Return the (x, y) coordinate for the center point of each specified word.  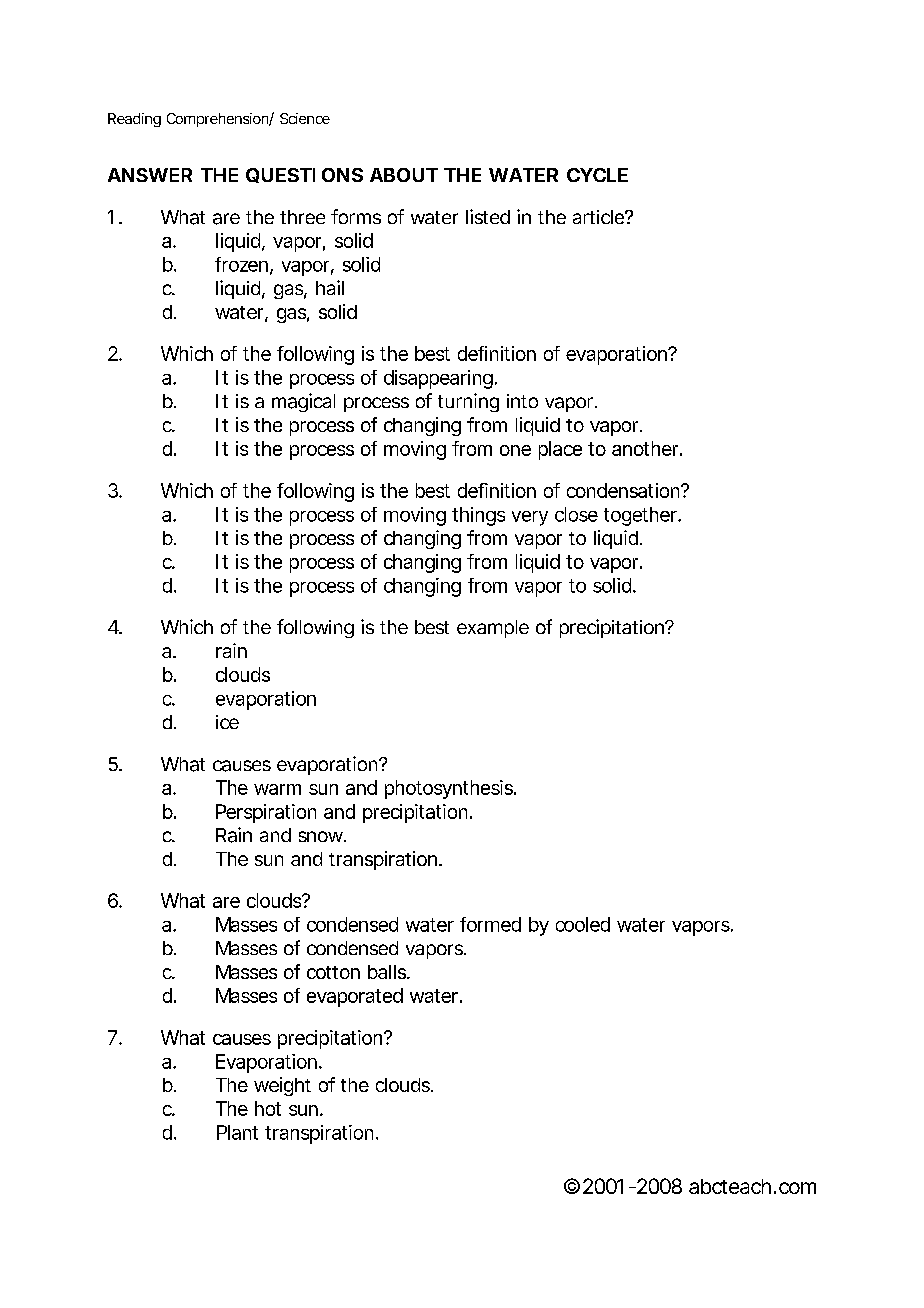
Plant (237, 1132)
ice (227, 722)
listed (488, 216)
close (576, 514)
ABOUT (404, 175)
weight (282, 1086)
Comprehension (218, 120)
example (493, 629)
